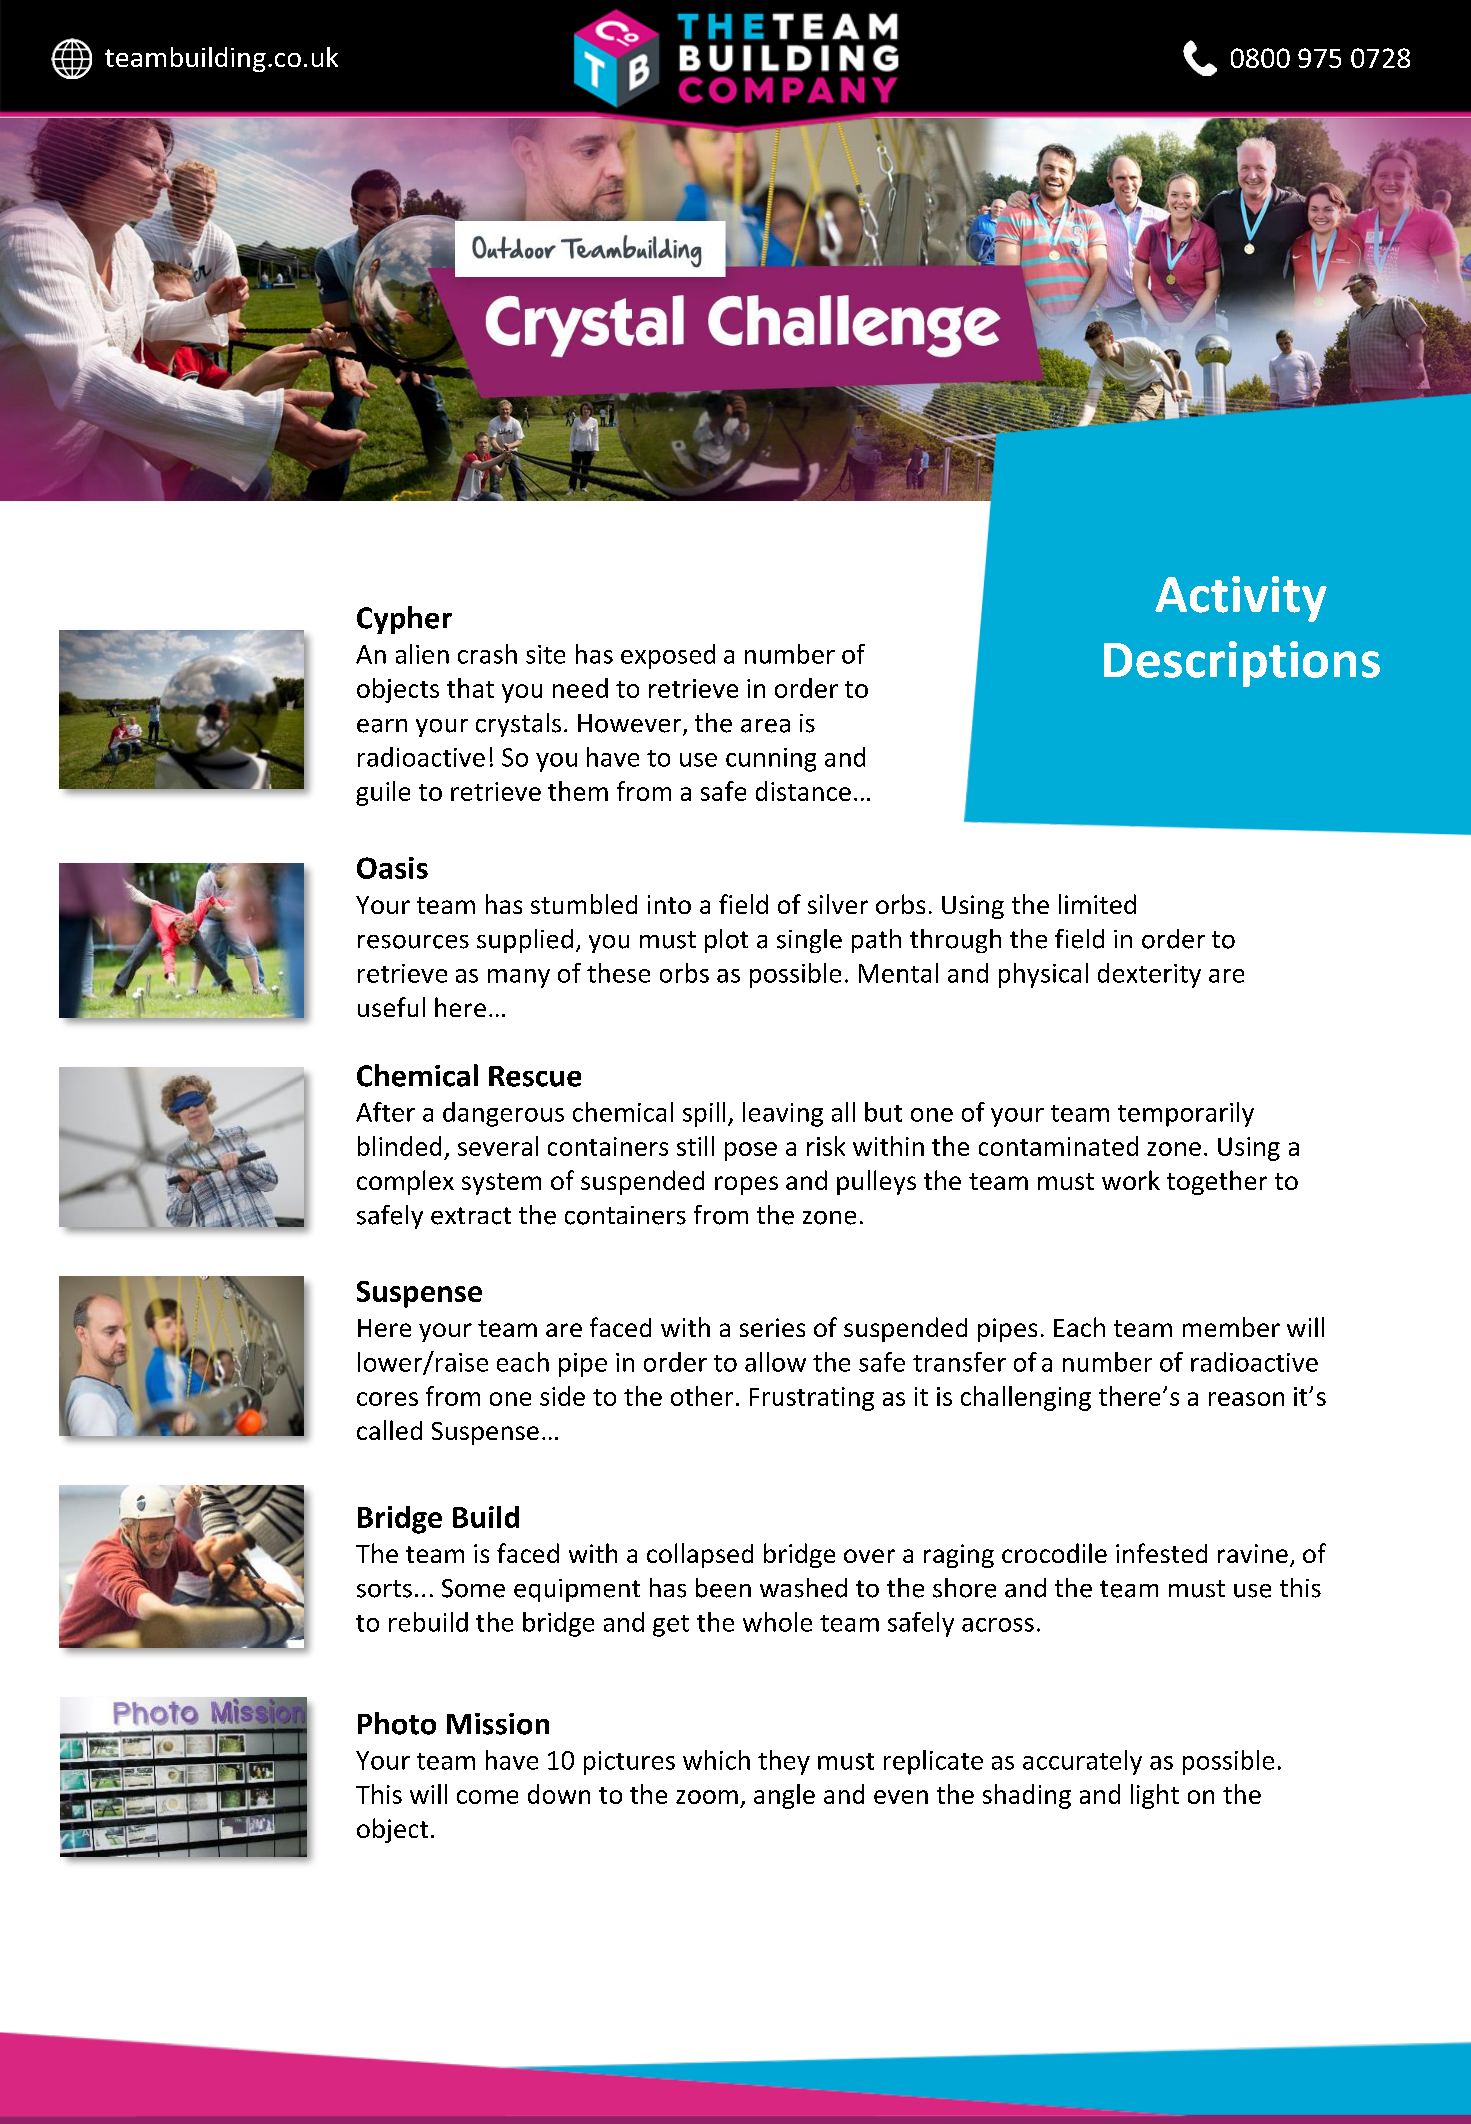 The height and width of the page is (2124, 1471). Describe the element at coordinates (1186, 1114) in the page. I see `temporarily` at that location.
